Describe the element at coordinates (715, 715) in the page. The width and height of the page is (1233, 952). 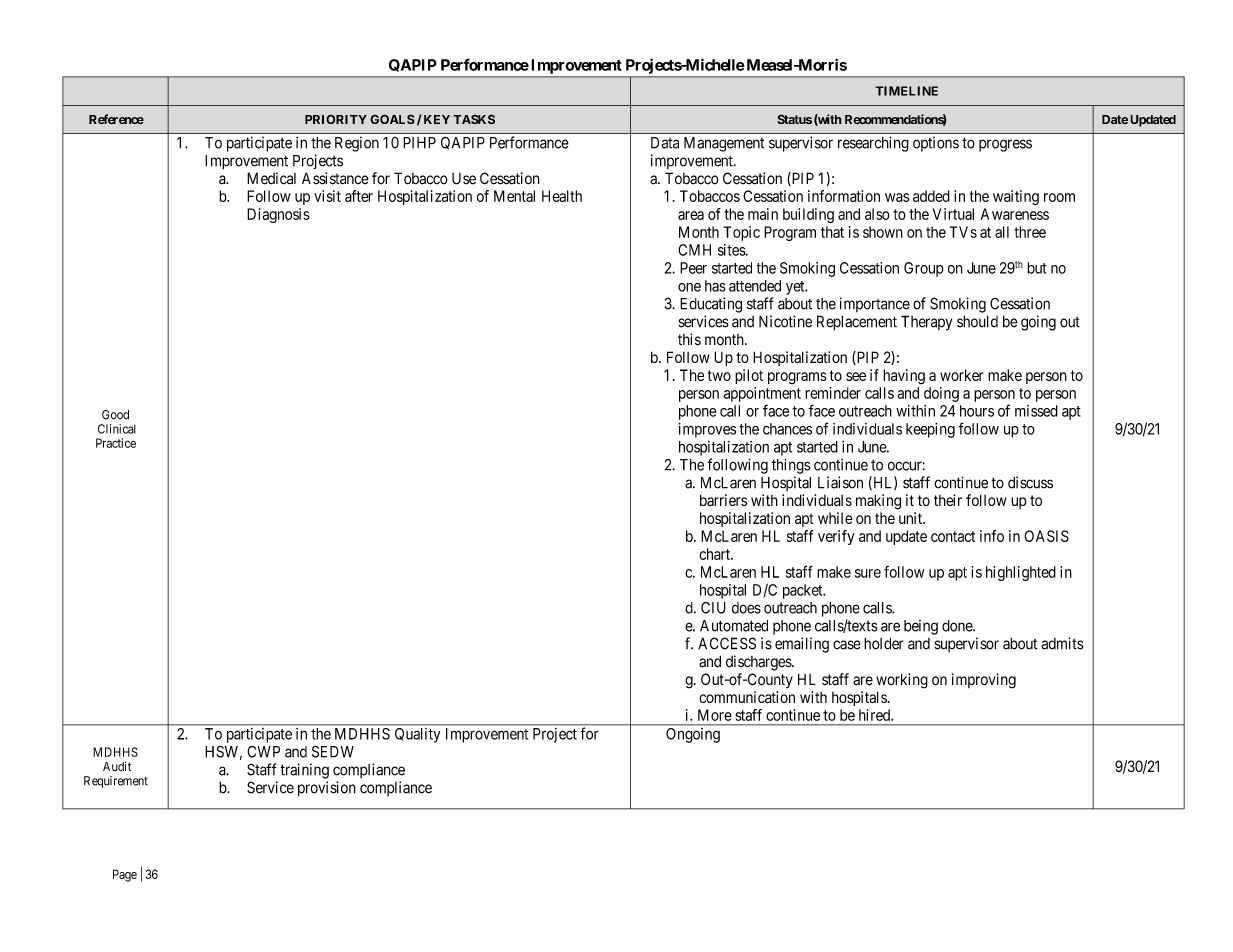
I see `More` at that location.
